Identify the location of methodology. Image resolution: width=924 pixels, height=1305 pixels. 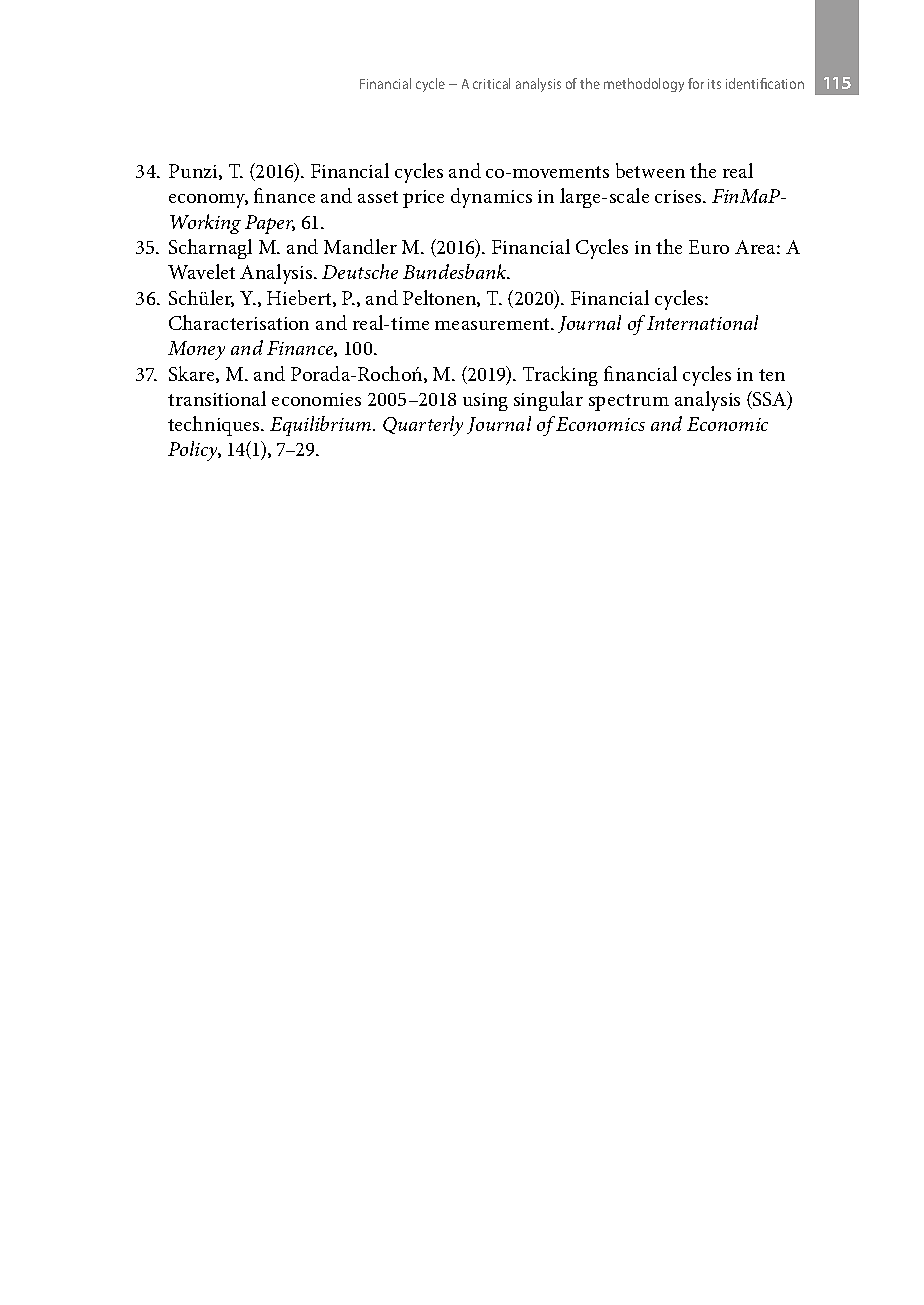
(644, 85).
